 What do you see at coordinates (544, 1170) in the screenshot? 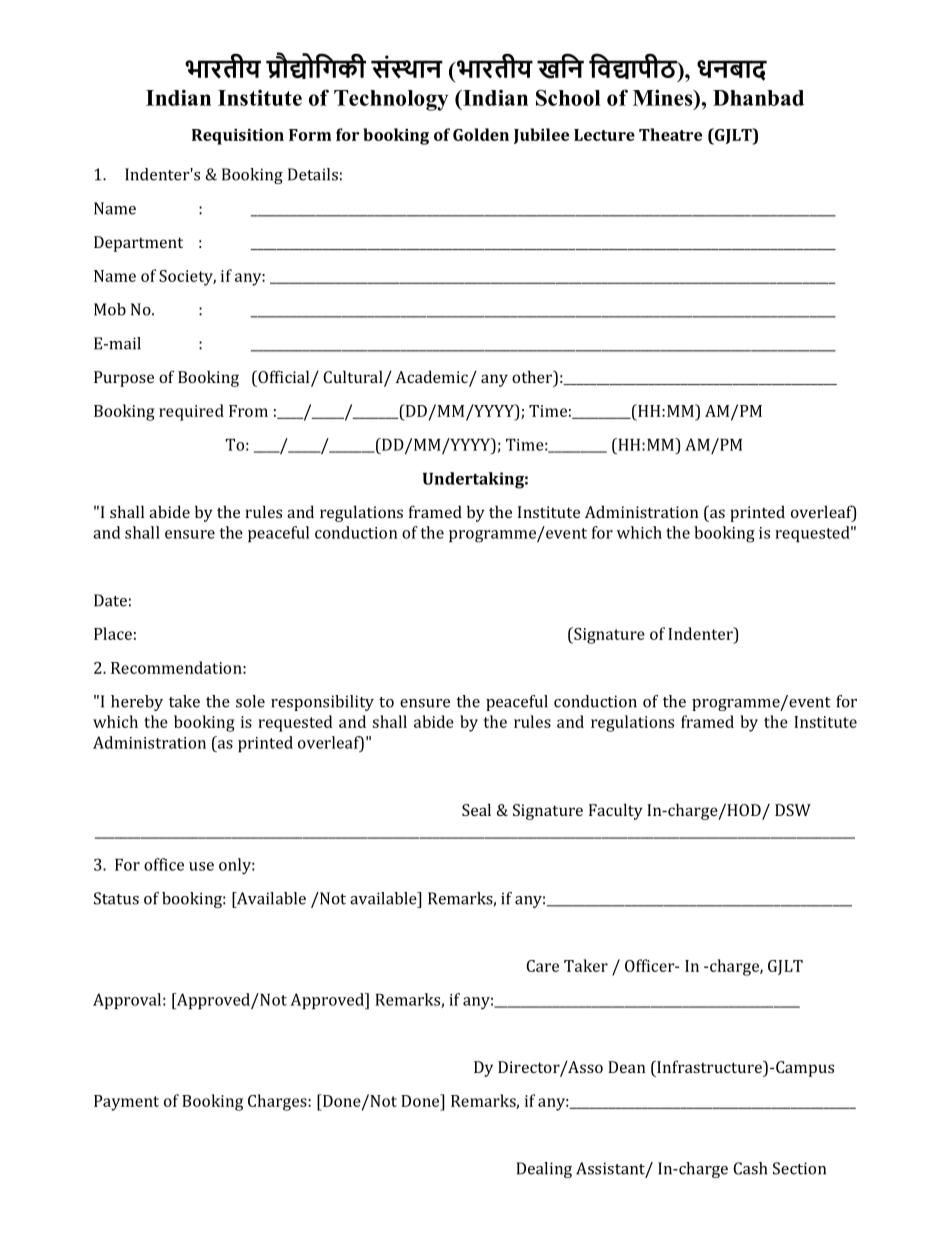
I see `Dealing` at bounding box center [544, 1170].
